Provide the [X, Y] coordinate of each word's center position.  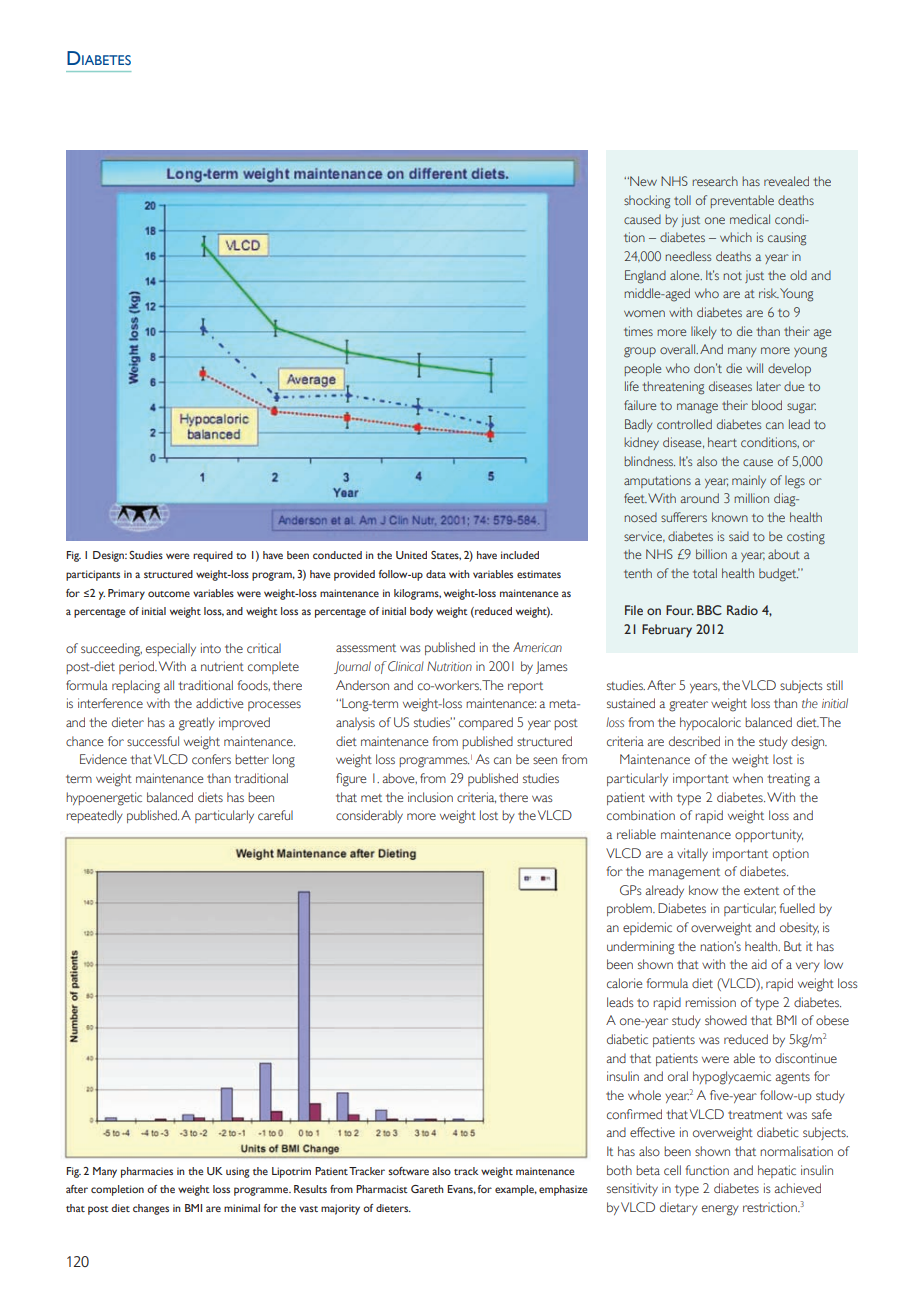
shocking [647, 202]
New [642, 181]
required [213, 556]
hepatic [777, 1171]
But [793, 946]
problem [630, 909]
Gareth [427, 1189]
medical [750, 219]
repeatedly [94, 816]
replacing [136, 687]
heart [722, 442]
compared [486, 723]
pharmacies [147, 1172]
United [411, 555]
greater [688, 706]
